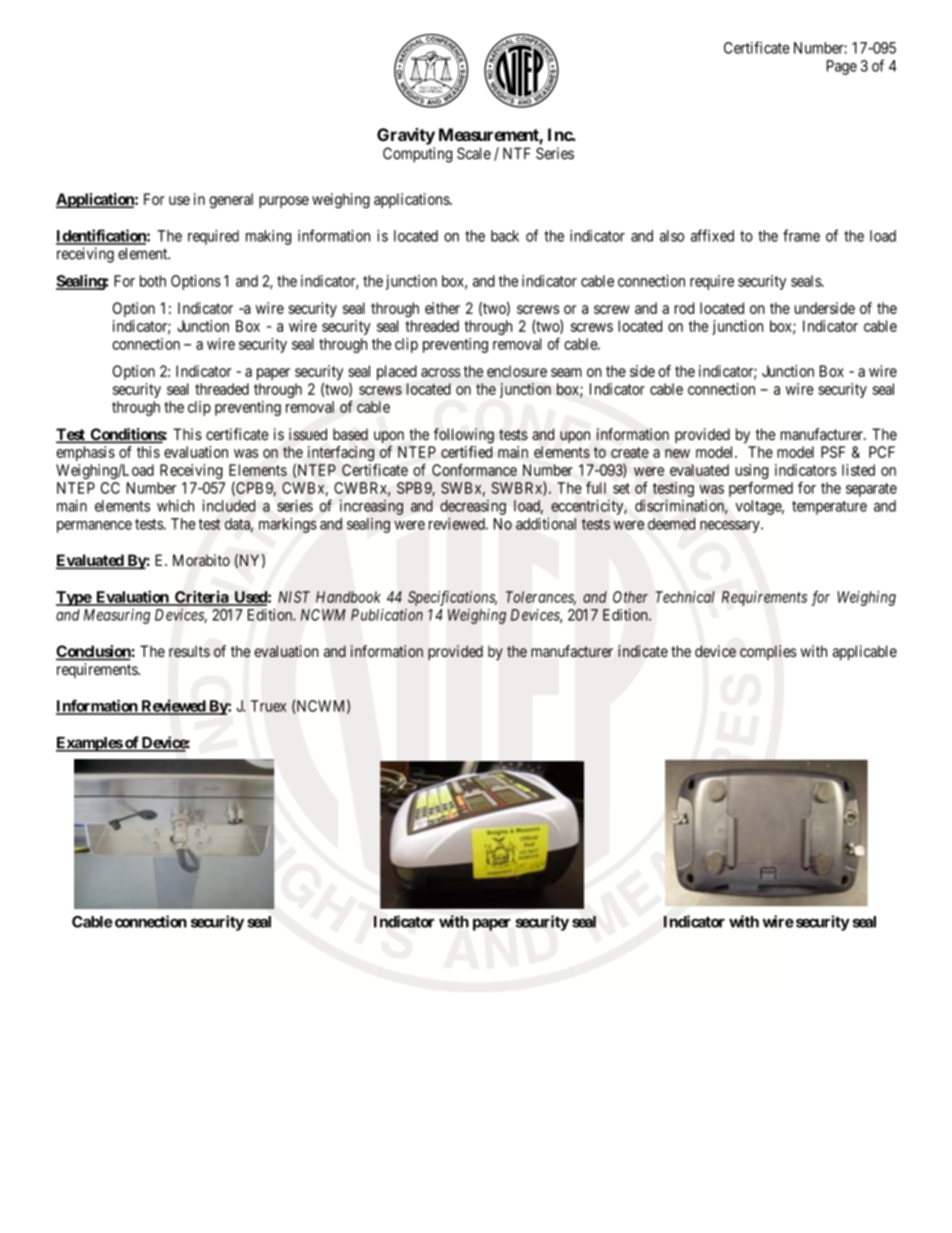 The height and width of the screenshot is (1233, 952). What do you see at coordinates (801, 235) in the screenshot?
I see `frame` at bounding box center [801, 235].
